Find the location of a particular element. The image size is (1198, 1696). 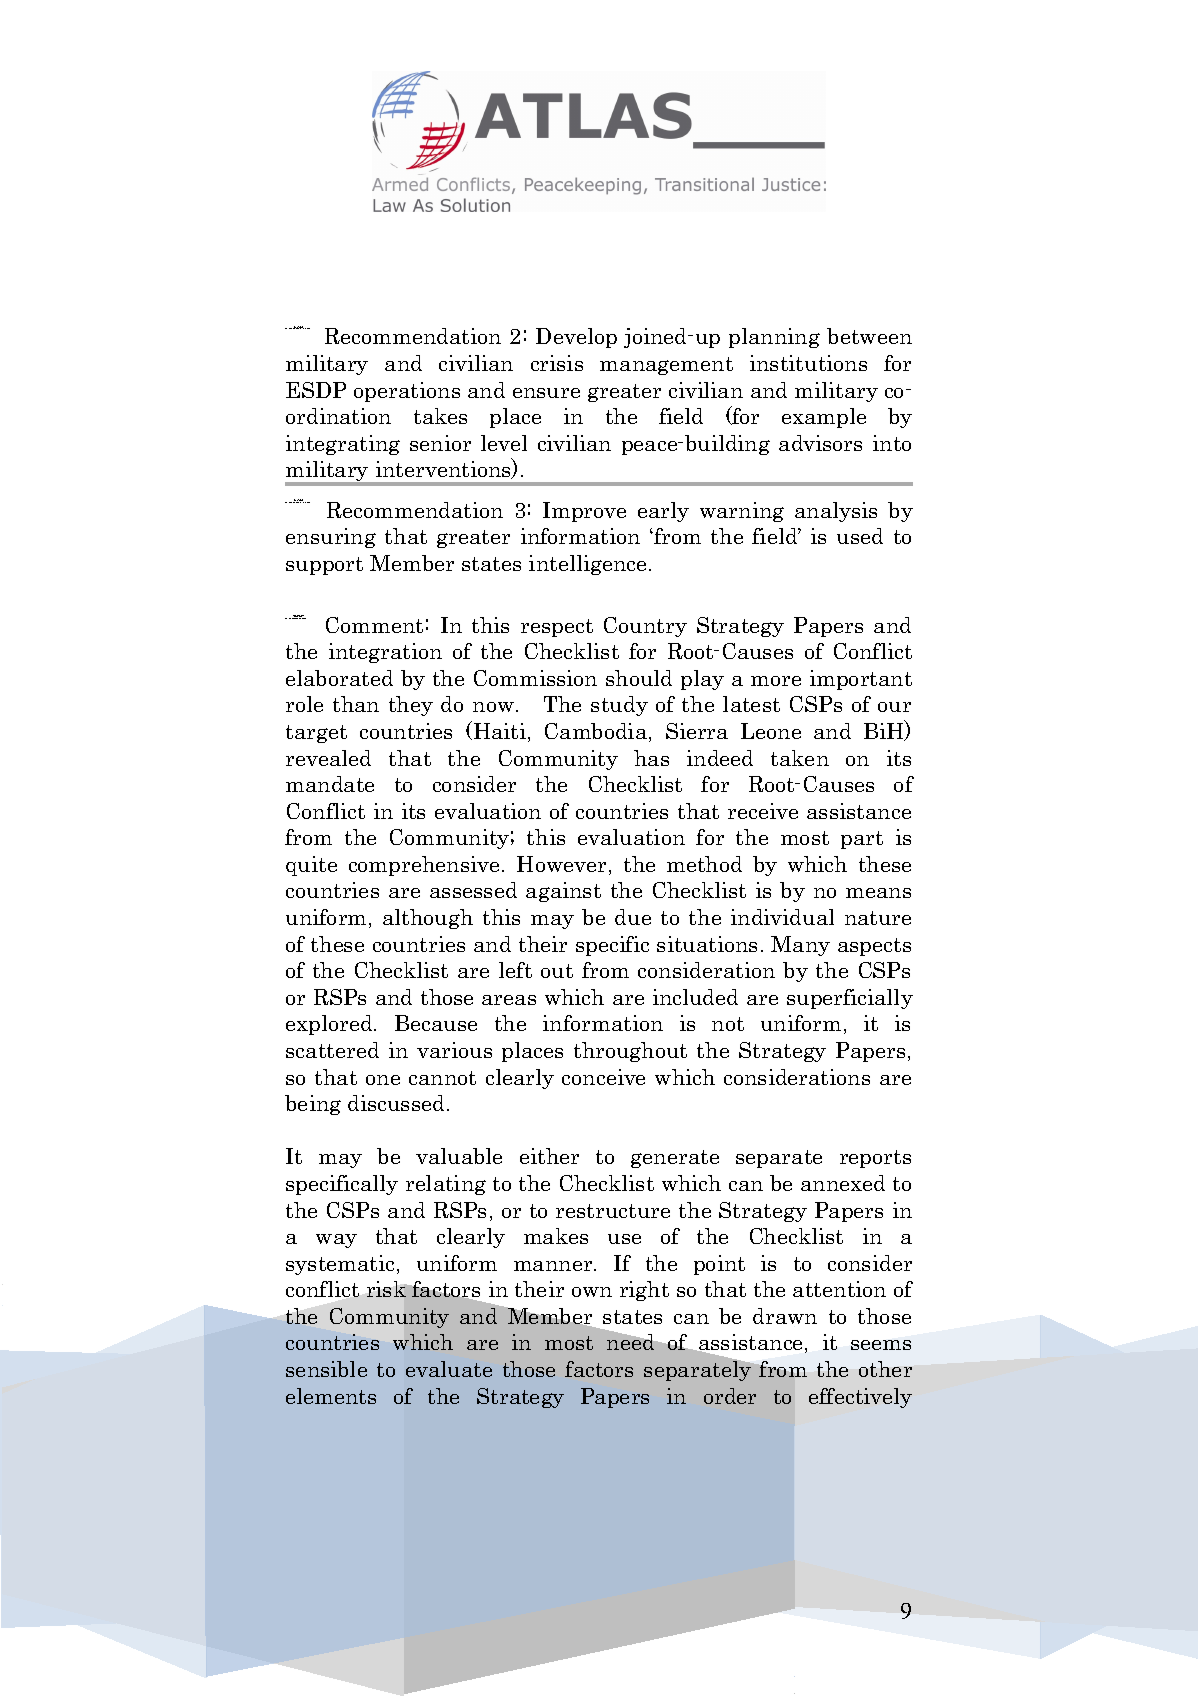

study is located at coordinates (619, 706).
